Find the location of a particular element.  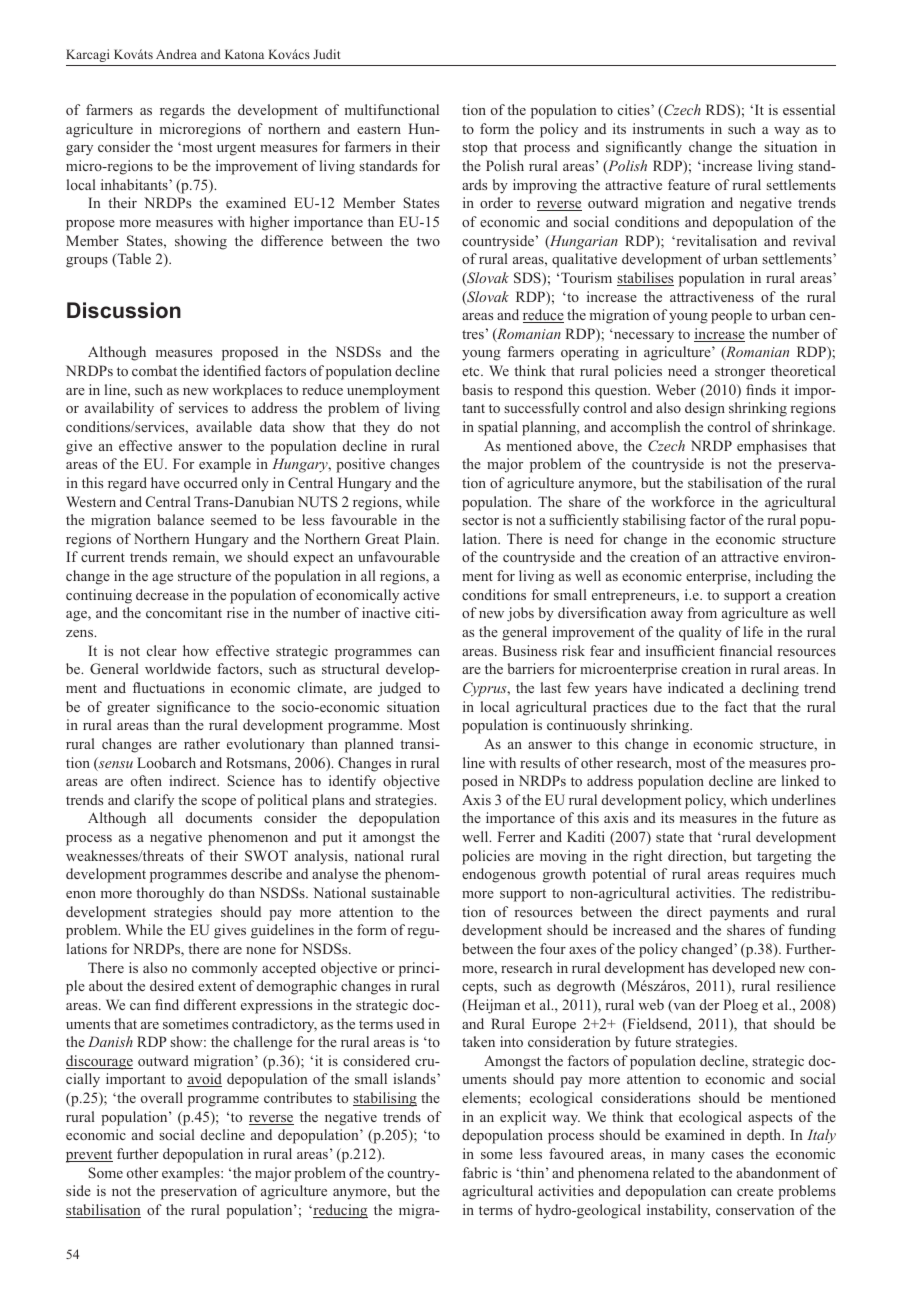

prevent is located at coordinates (89, 1156).
